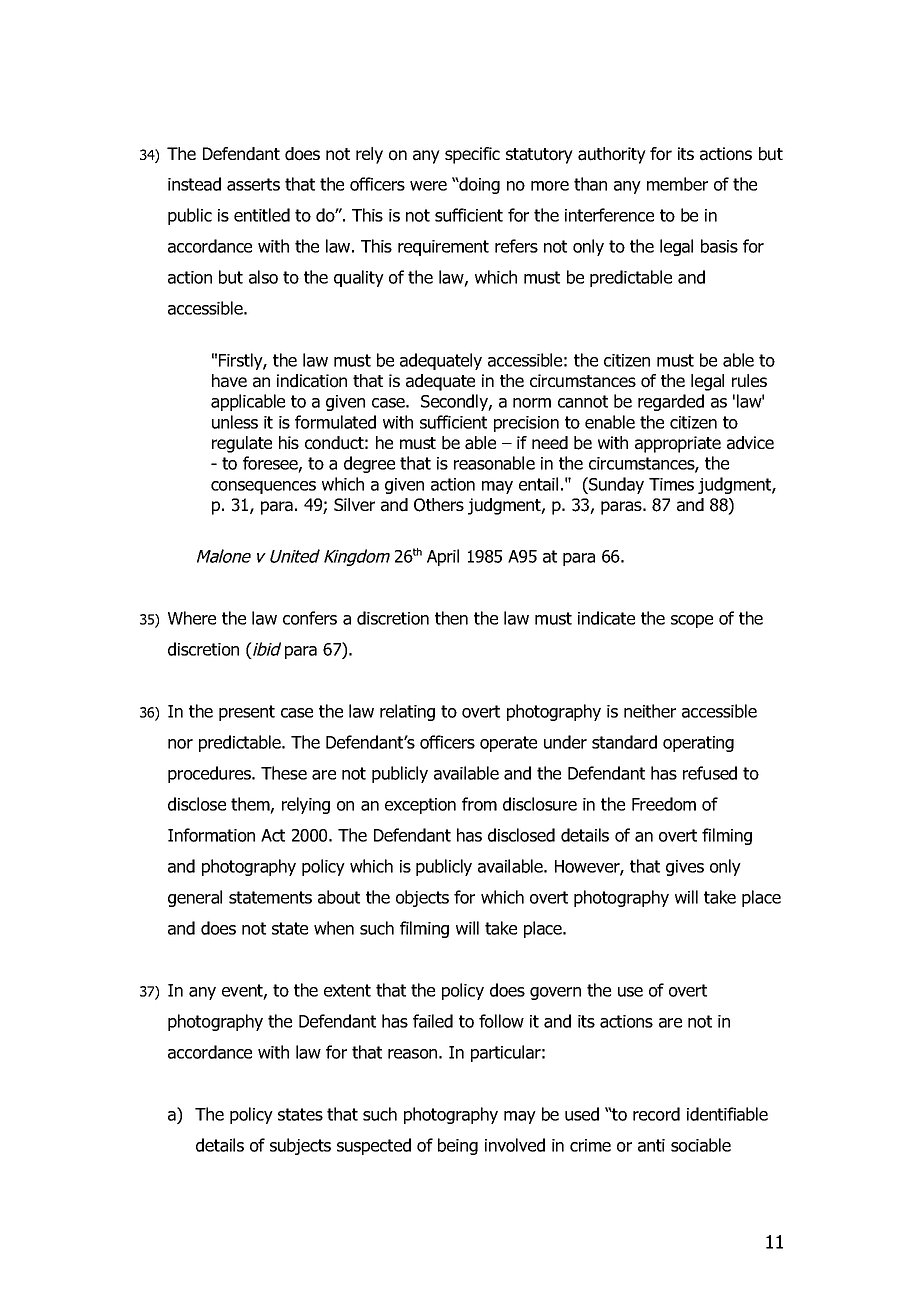  I want to click on subjects, so click(300, 1146).
